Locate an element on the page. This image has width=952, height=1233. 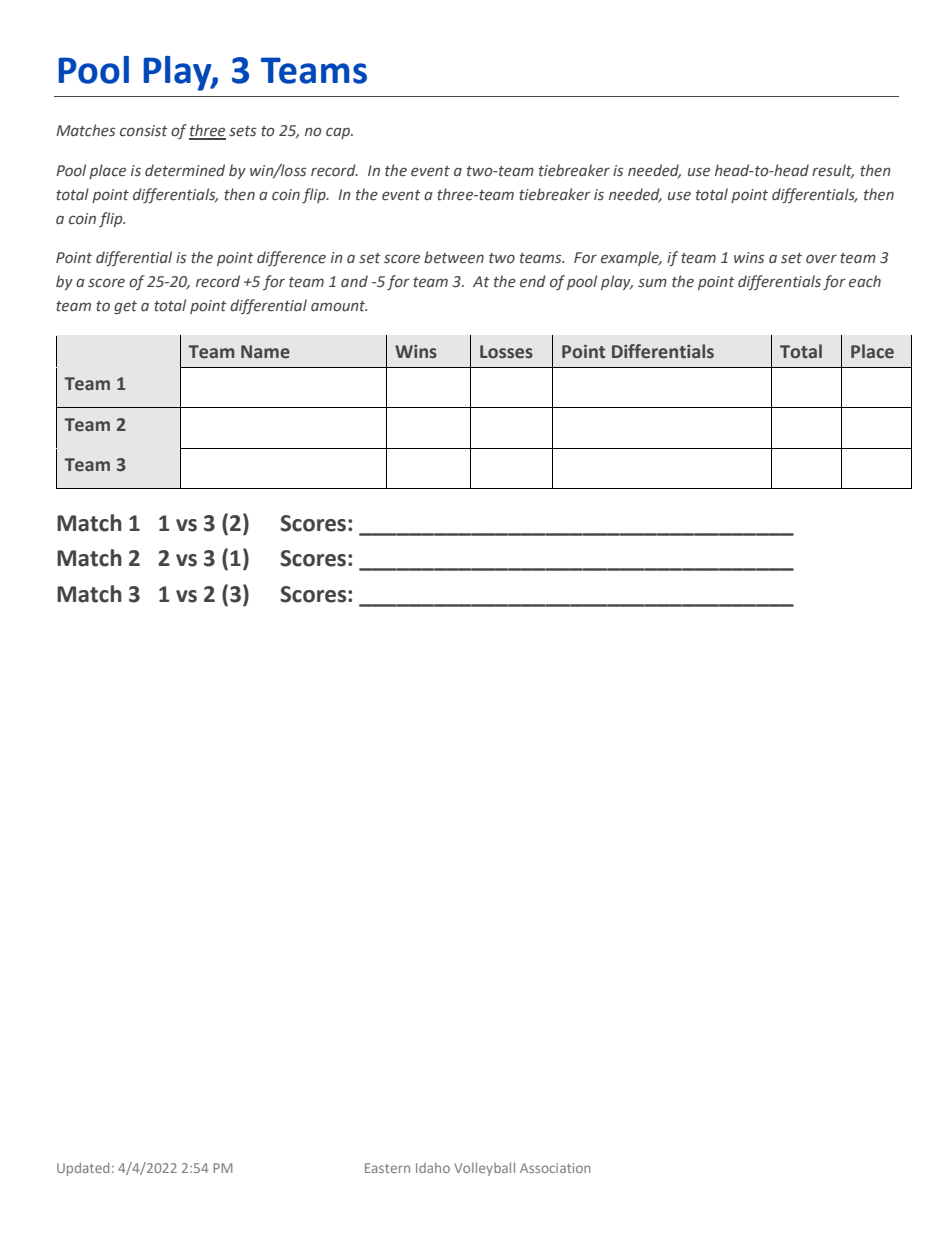
cap is located at coordinates (339, 133).
